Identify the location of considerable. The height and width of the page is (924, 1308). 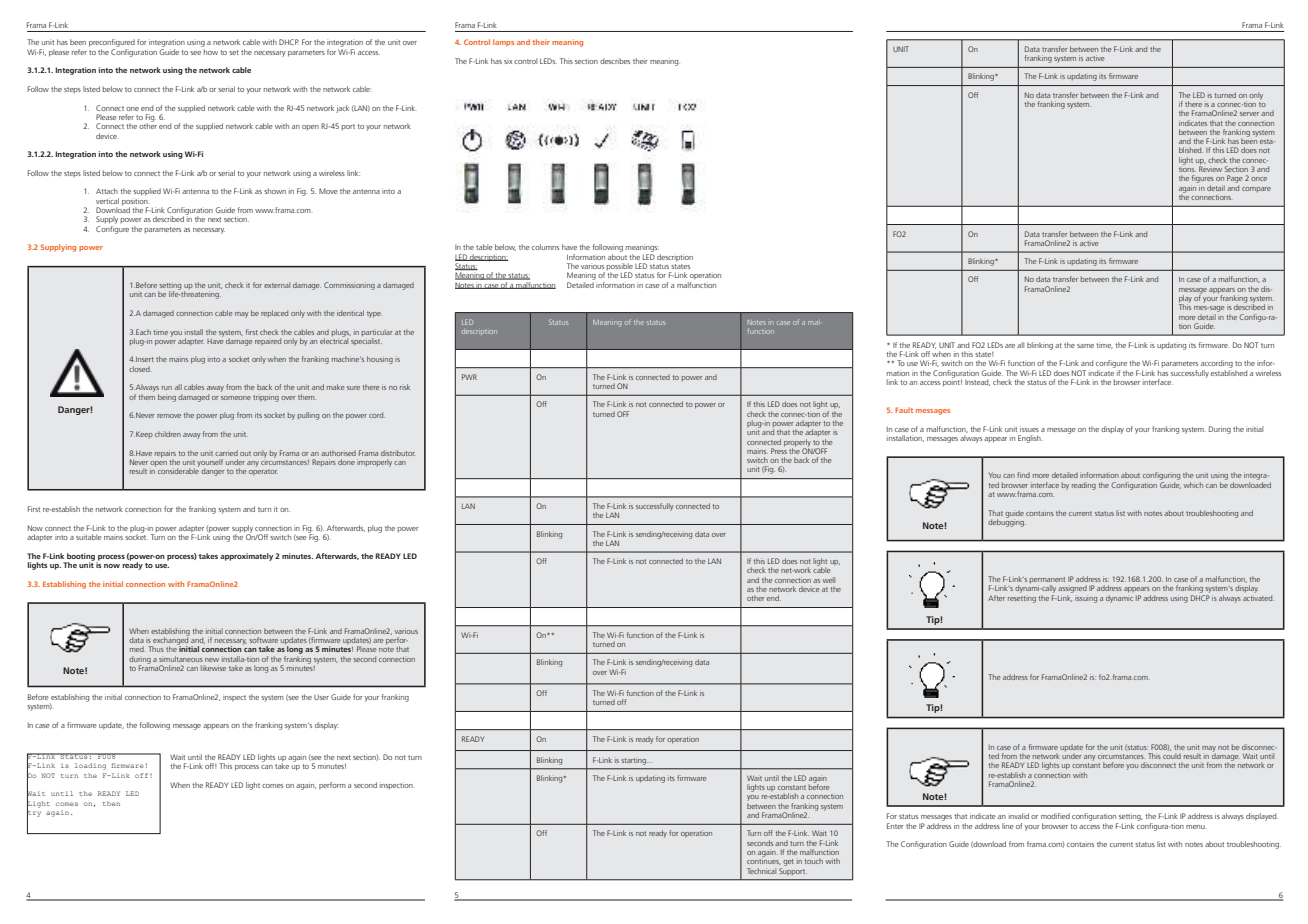
(178, 470).
